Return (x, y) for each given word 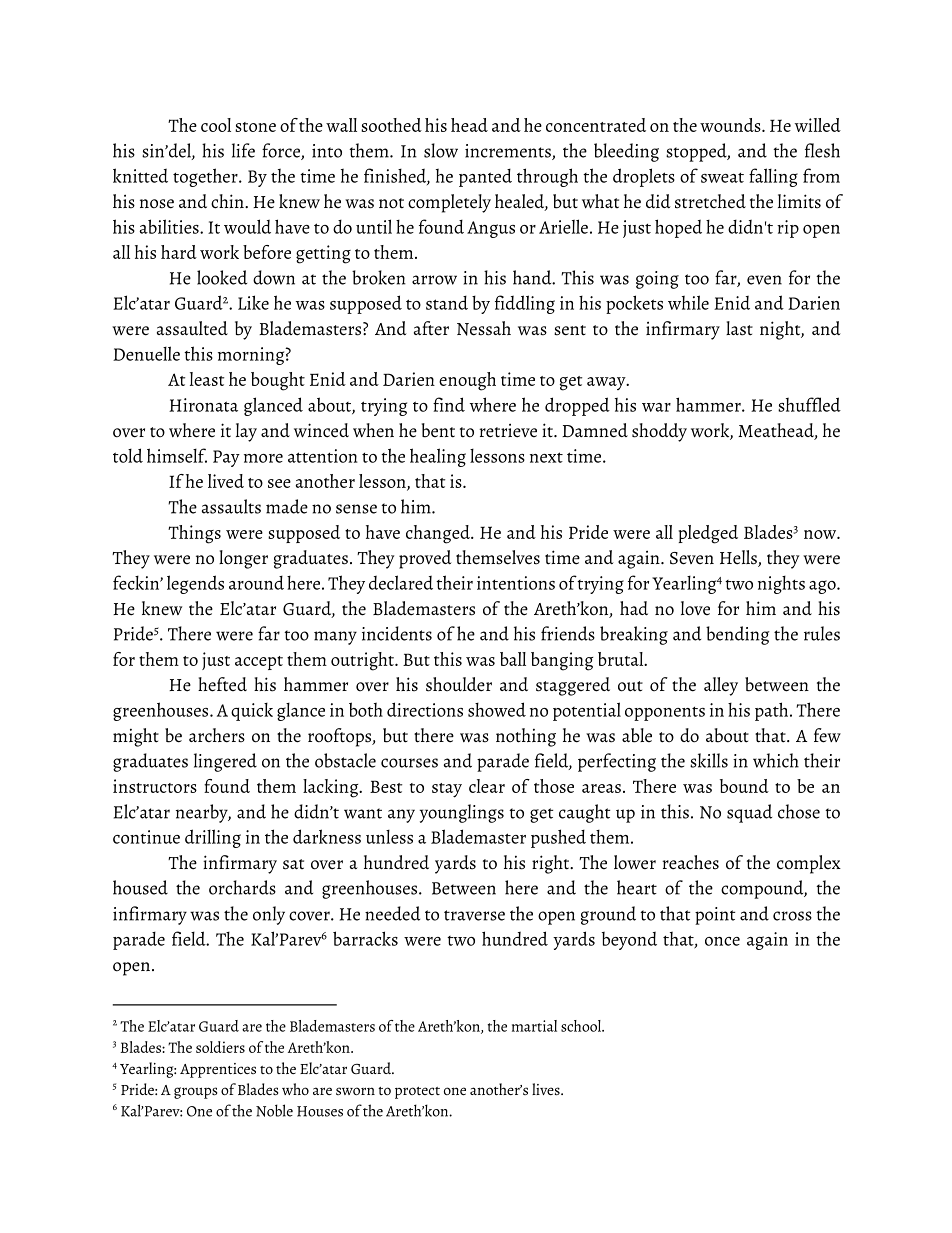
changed (439, 534)
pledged (708, 534)
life (243, 150)
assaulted (192, 328)
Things (194, 534)
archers (217, 735)
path (773, 711)
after (431, 328)
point (715, 916)
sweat (722, 178)
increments (509, 152)
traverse (474, 915)
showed (497, 709)
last (739, 328)
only (269, 915)
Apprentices (218, 1070)
